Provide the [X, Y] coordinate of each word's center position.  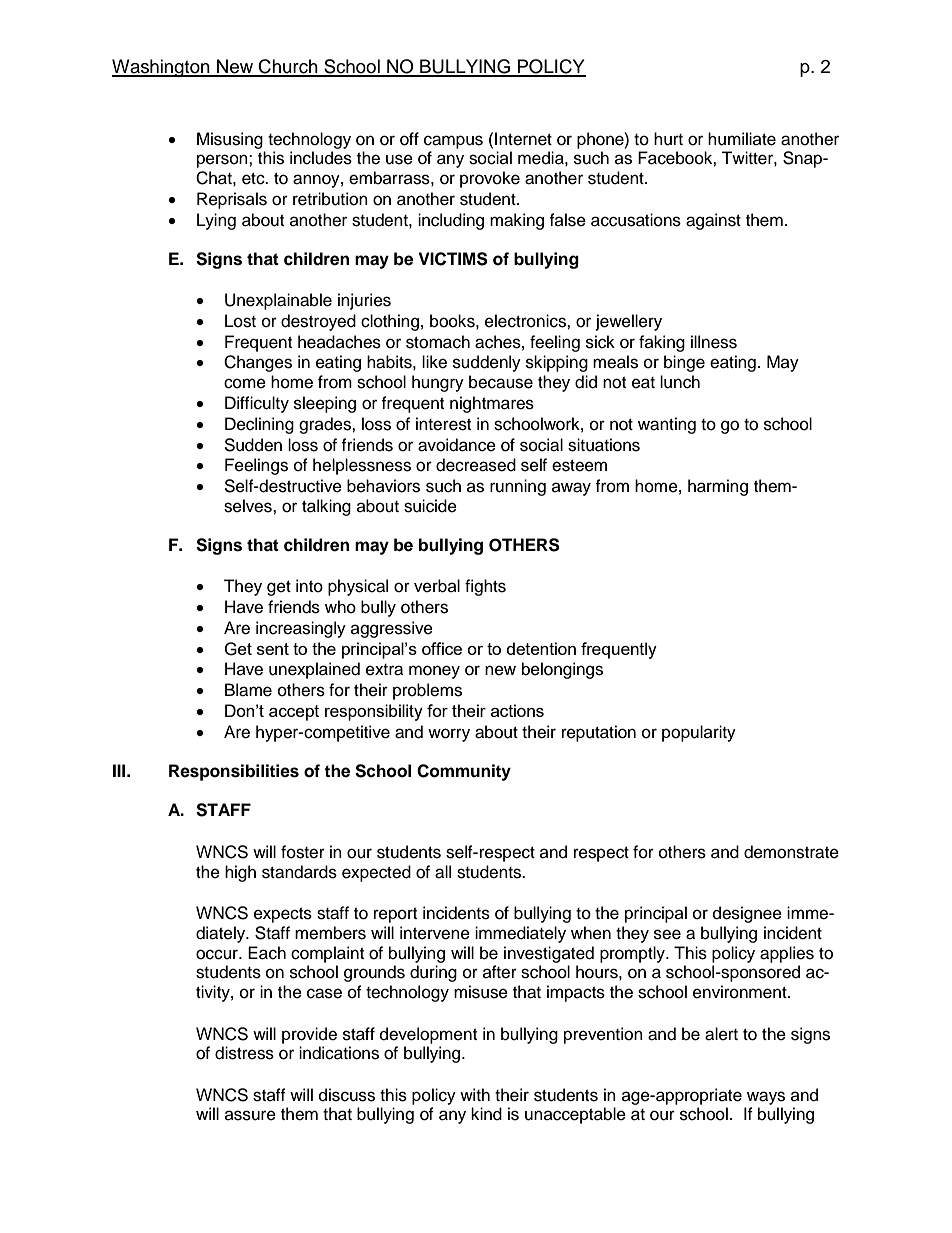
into [309, 586]
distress [244, 1053]
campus [453, 142]
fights [485, 587]
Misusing [230, 140]
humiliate [742, 139]
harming [718, 487]
